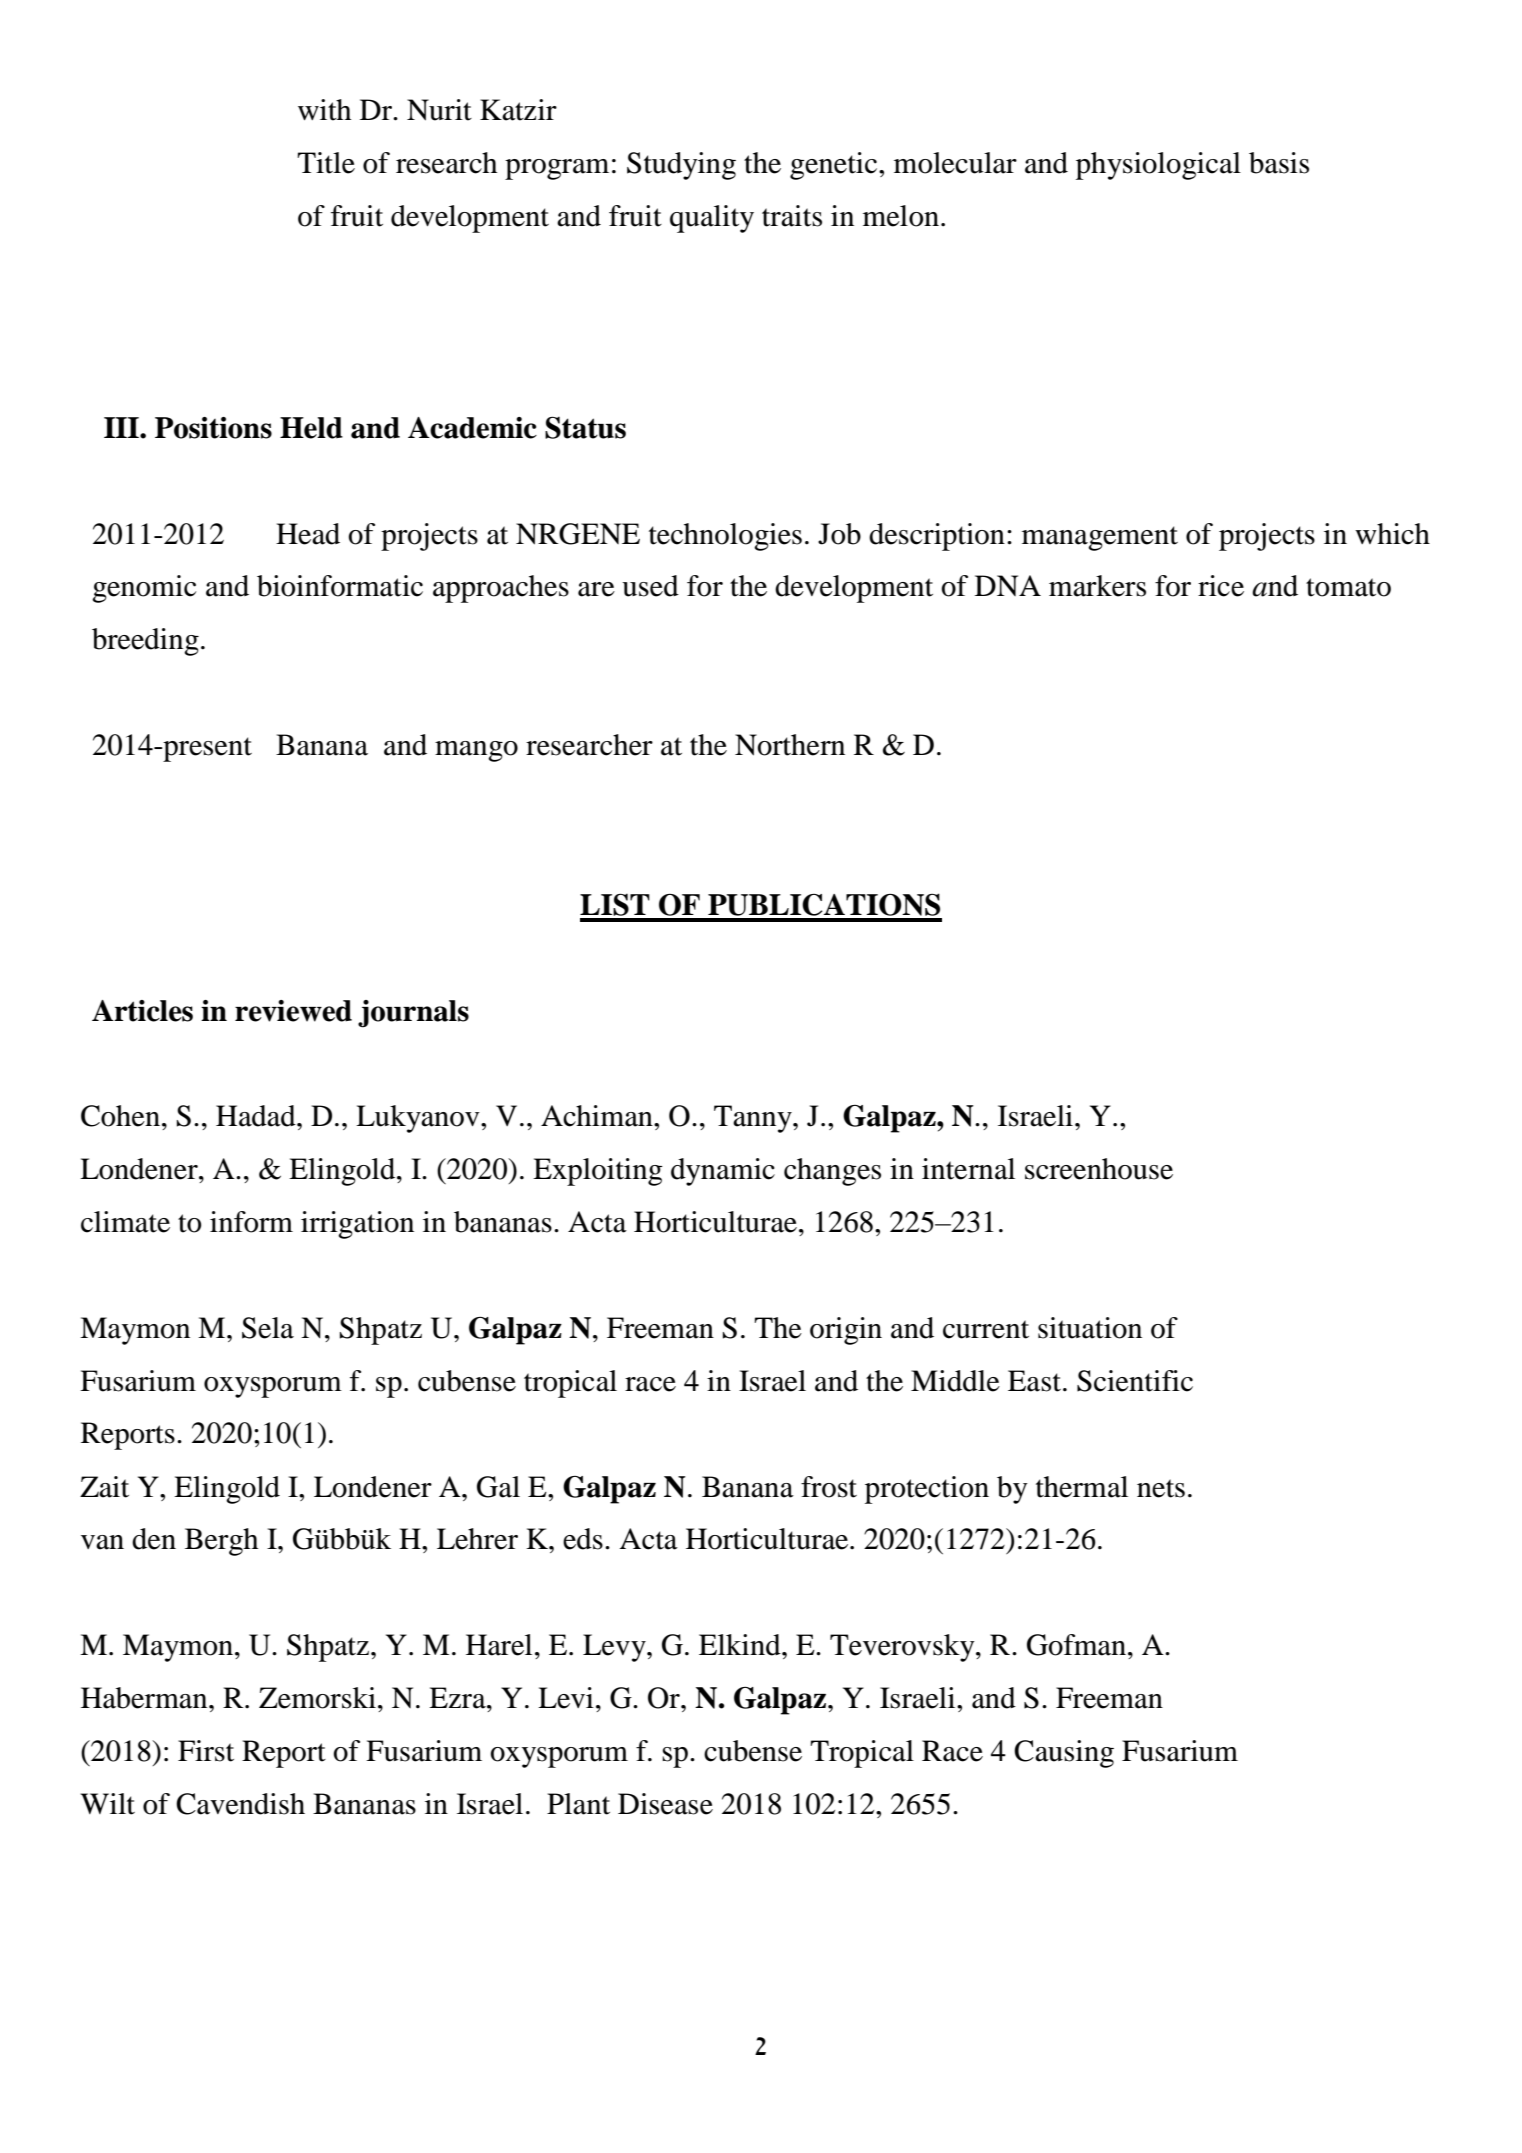 The width and height of the page is (1522, 2153). Describe the element at coordinates (681, 166) in the page. I see `Studying` at that location.
